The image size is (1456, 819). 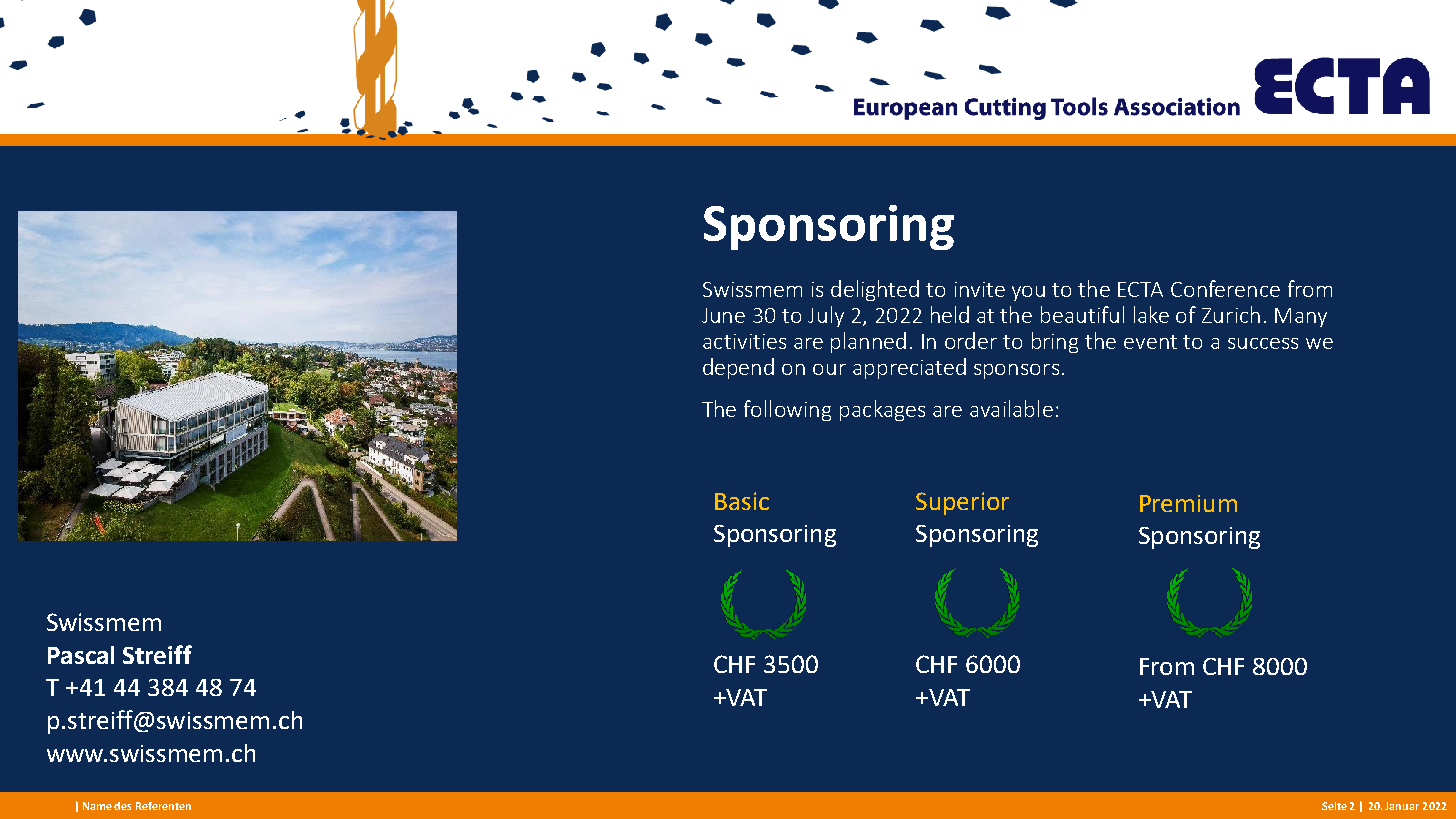 What do you see at coordinates (1011, 408) in the page?
I see `available` at bounding box center [1011, 408].
